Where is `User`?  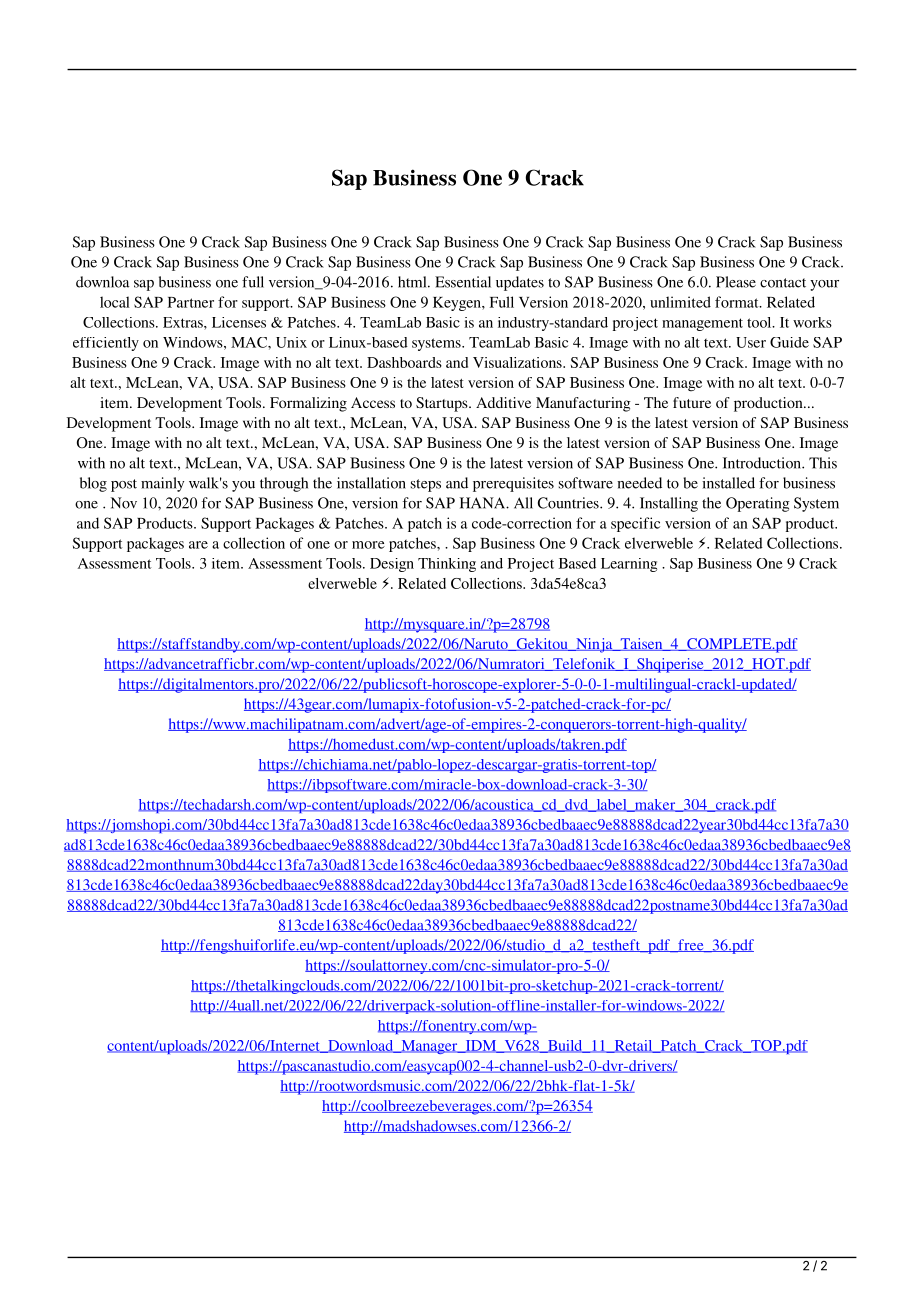 User is located at coordinates (751, 342).
